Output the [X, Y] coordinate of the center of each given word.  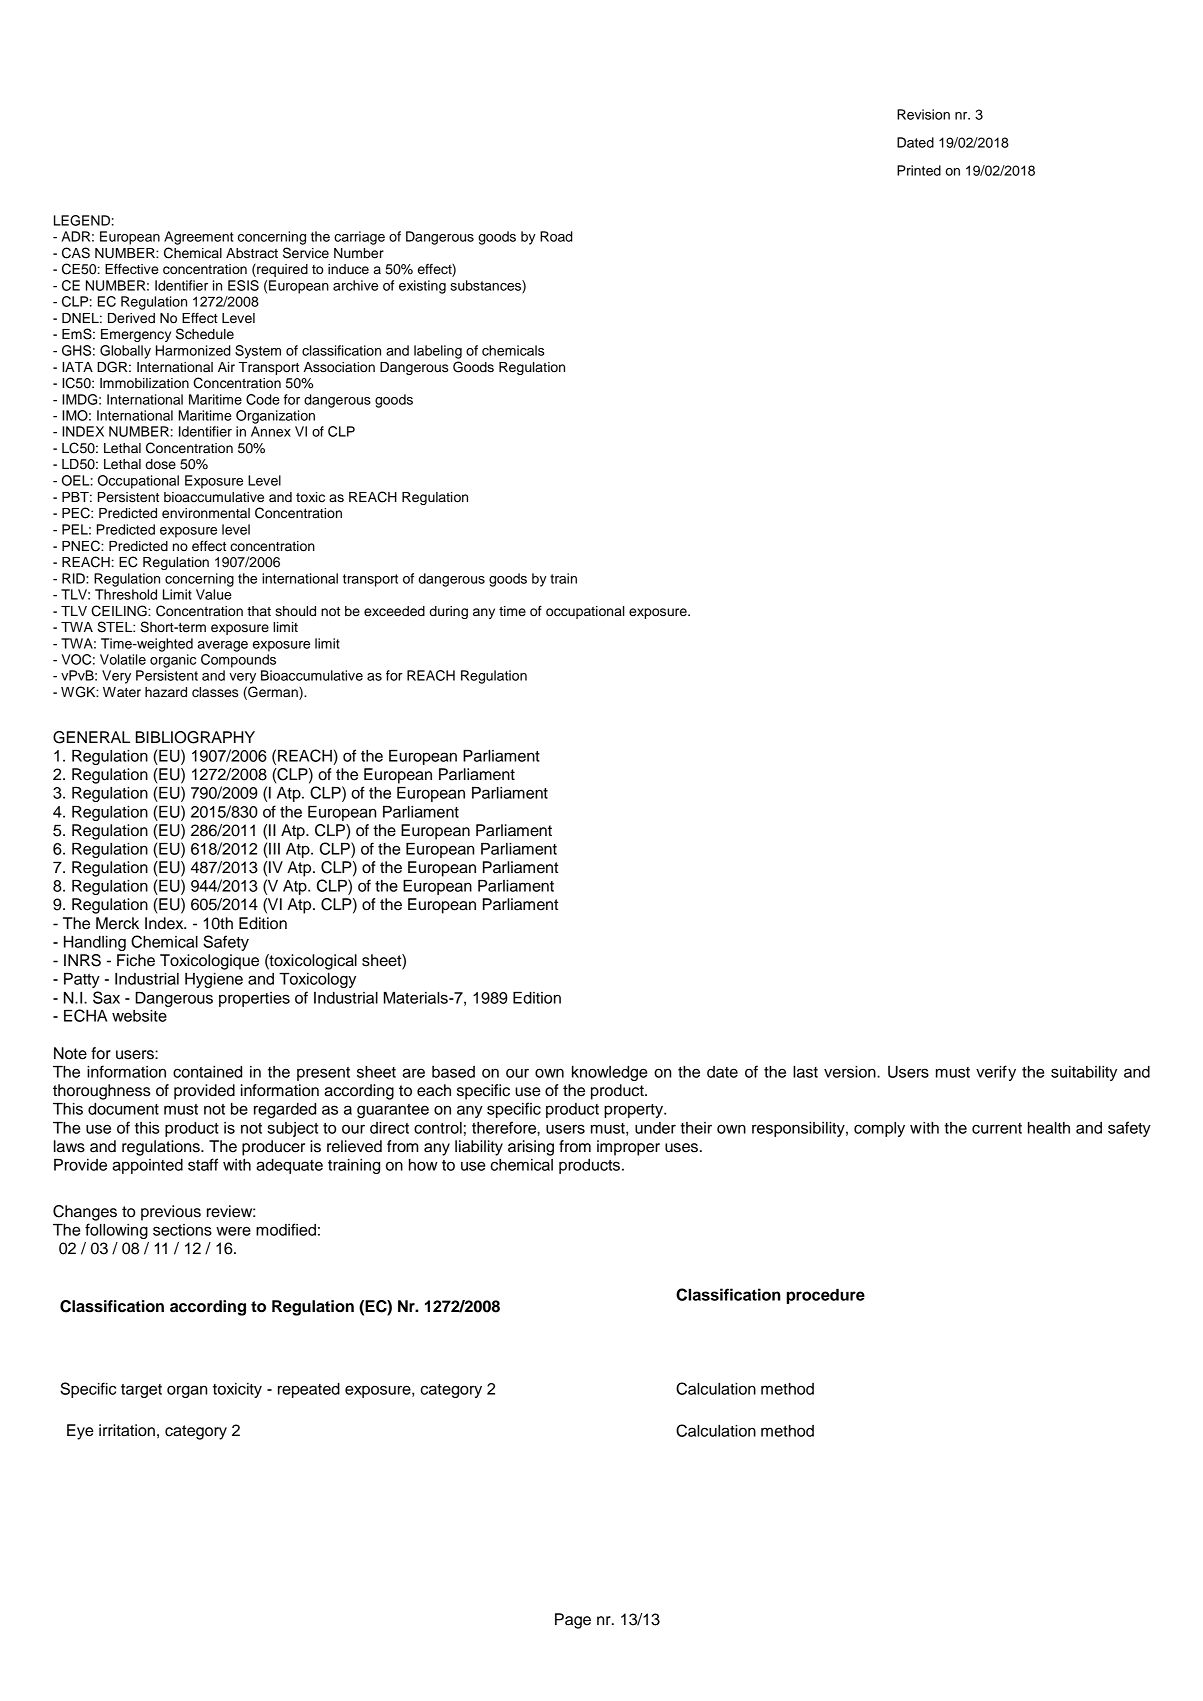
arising [531, 1148]
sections [182, 1230]
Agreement [199, 238]
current [997, 1128]
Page [573, 1621]
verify [996, 1073]
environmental [206, 513]
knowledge [609, 1073]
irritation [127, 1430]
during [449, 612]
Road [556, 236]
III [274, 849]
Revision [923, 114]
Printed [919, 170]
